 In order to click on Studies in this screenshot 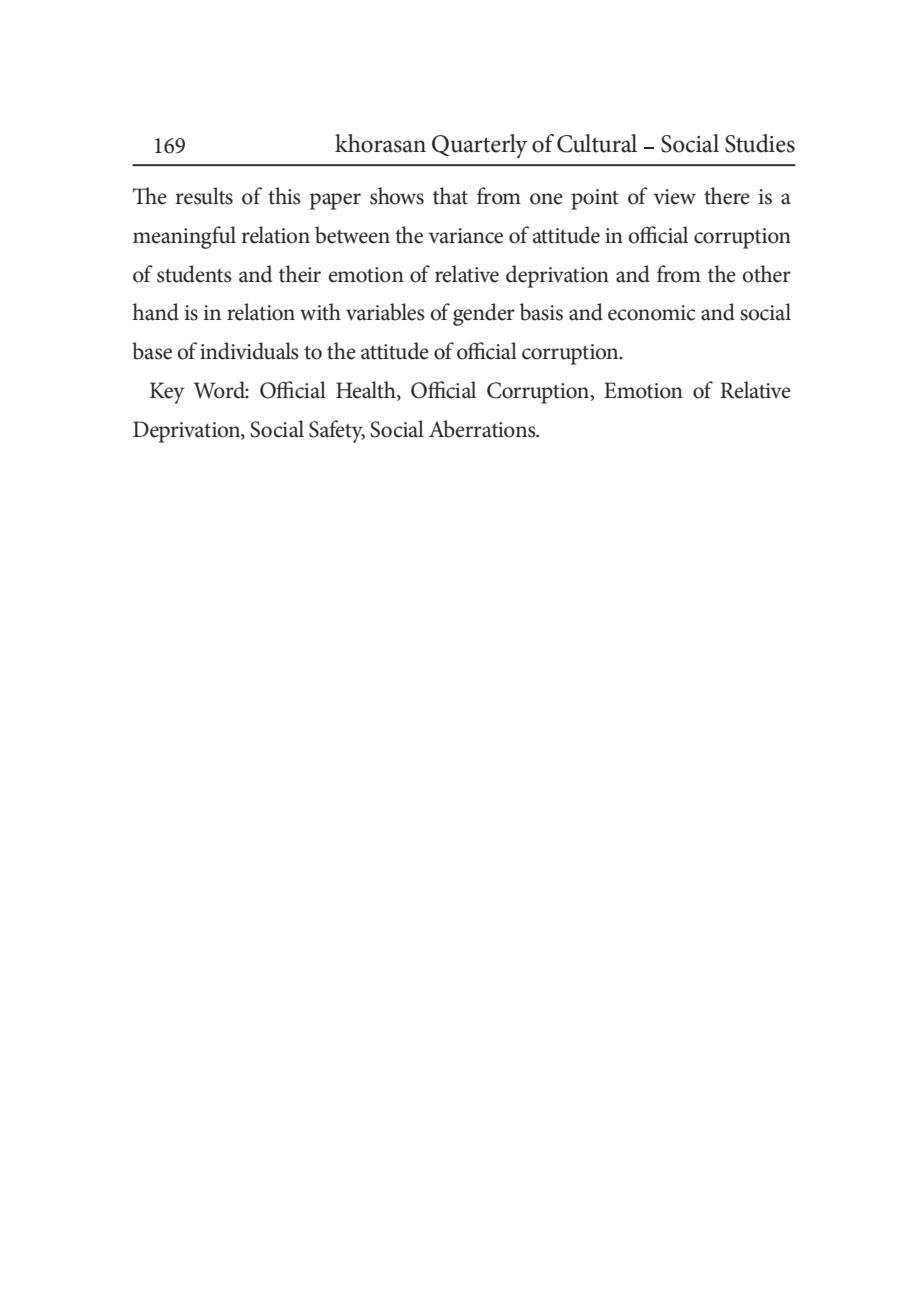, I will do `click(760, 143)`.
